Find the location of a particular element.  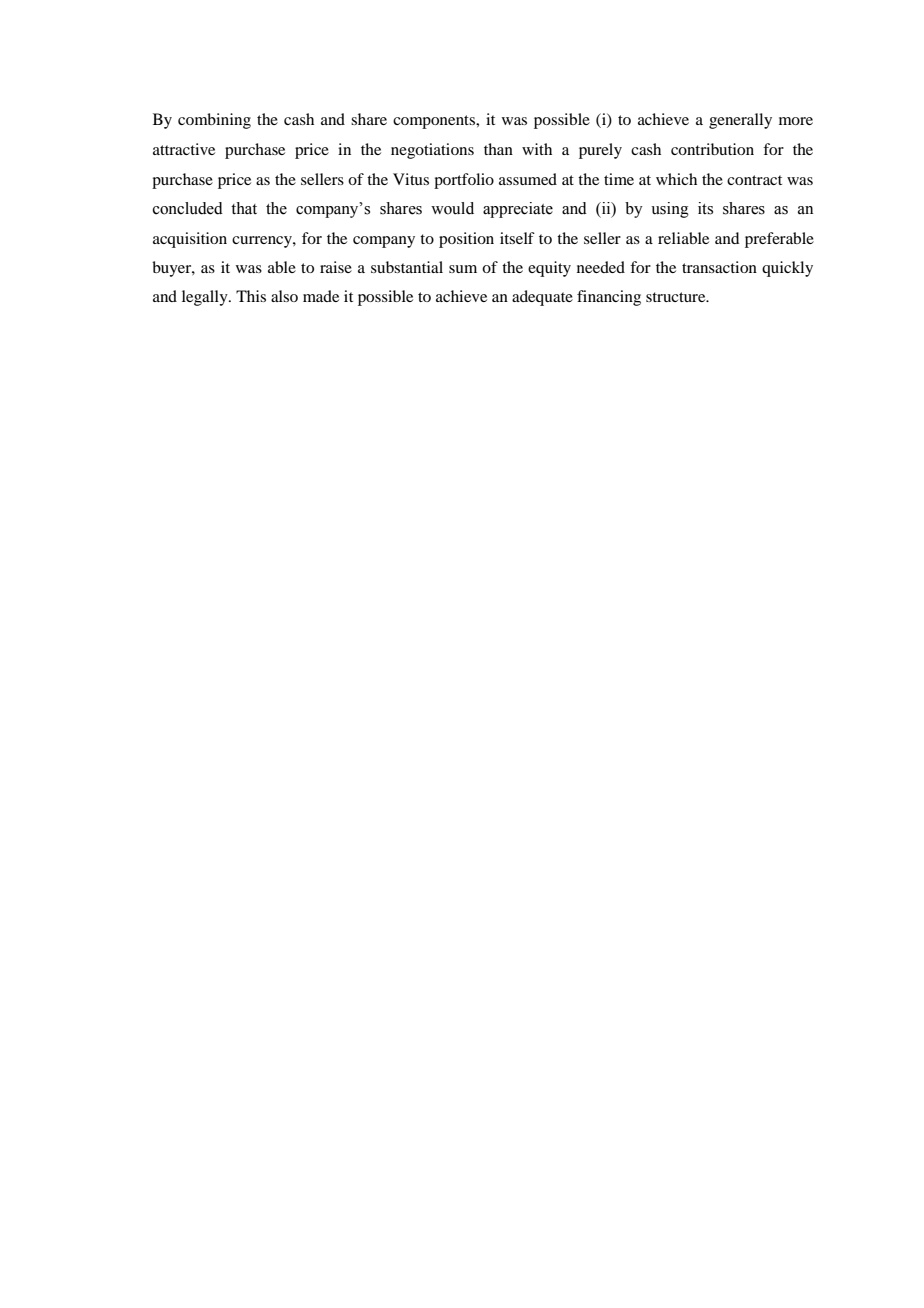

using is located at coordinates (670, 210).
